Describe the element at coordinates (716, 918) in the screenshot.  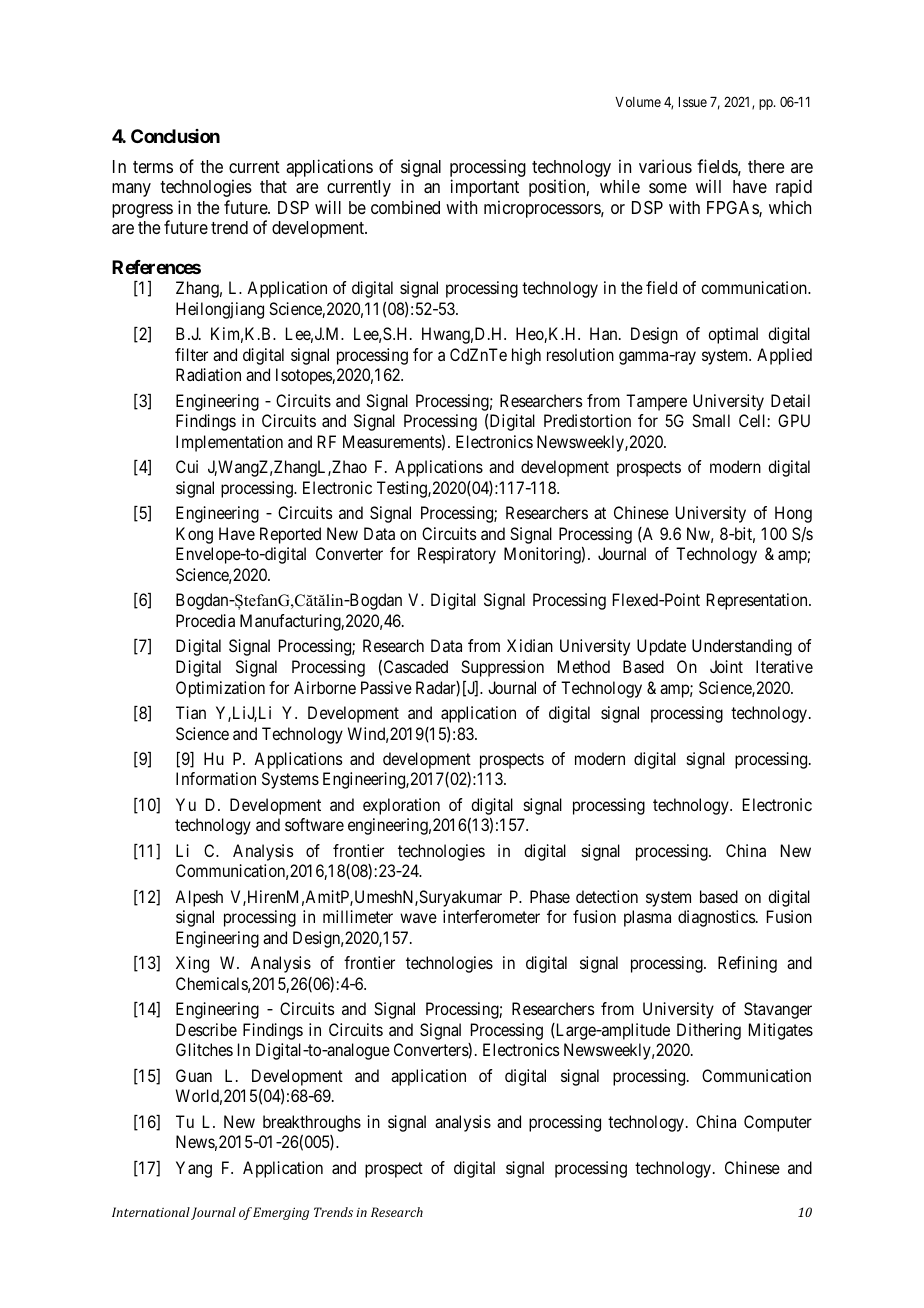
I see `diagnostics` at that location.
